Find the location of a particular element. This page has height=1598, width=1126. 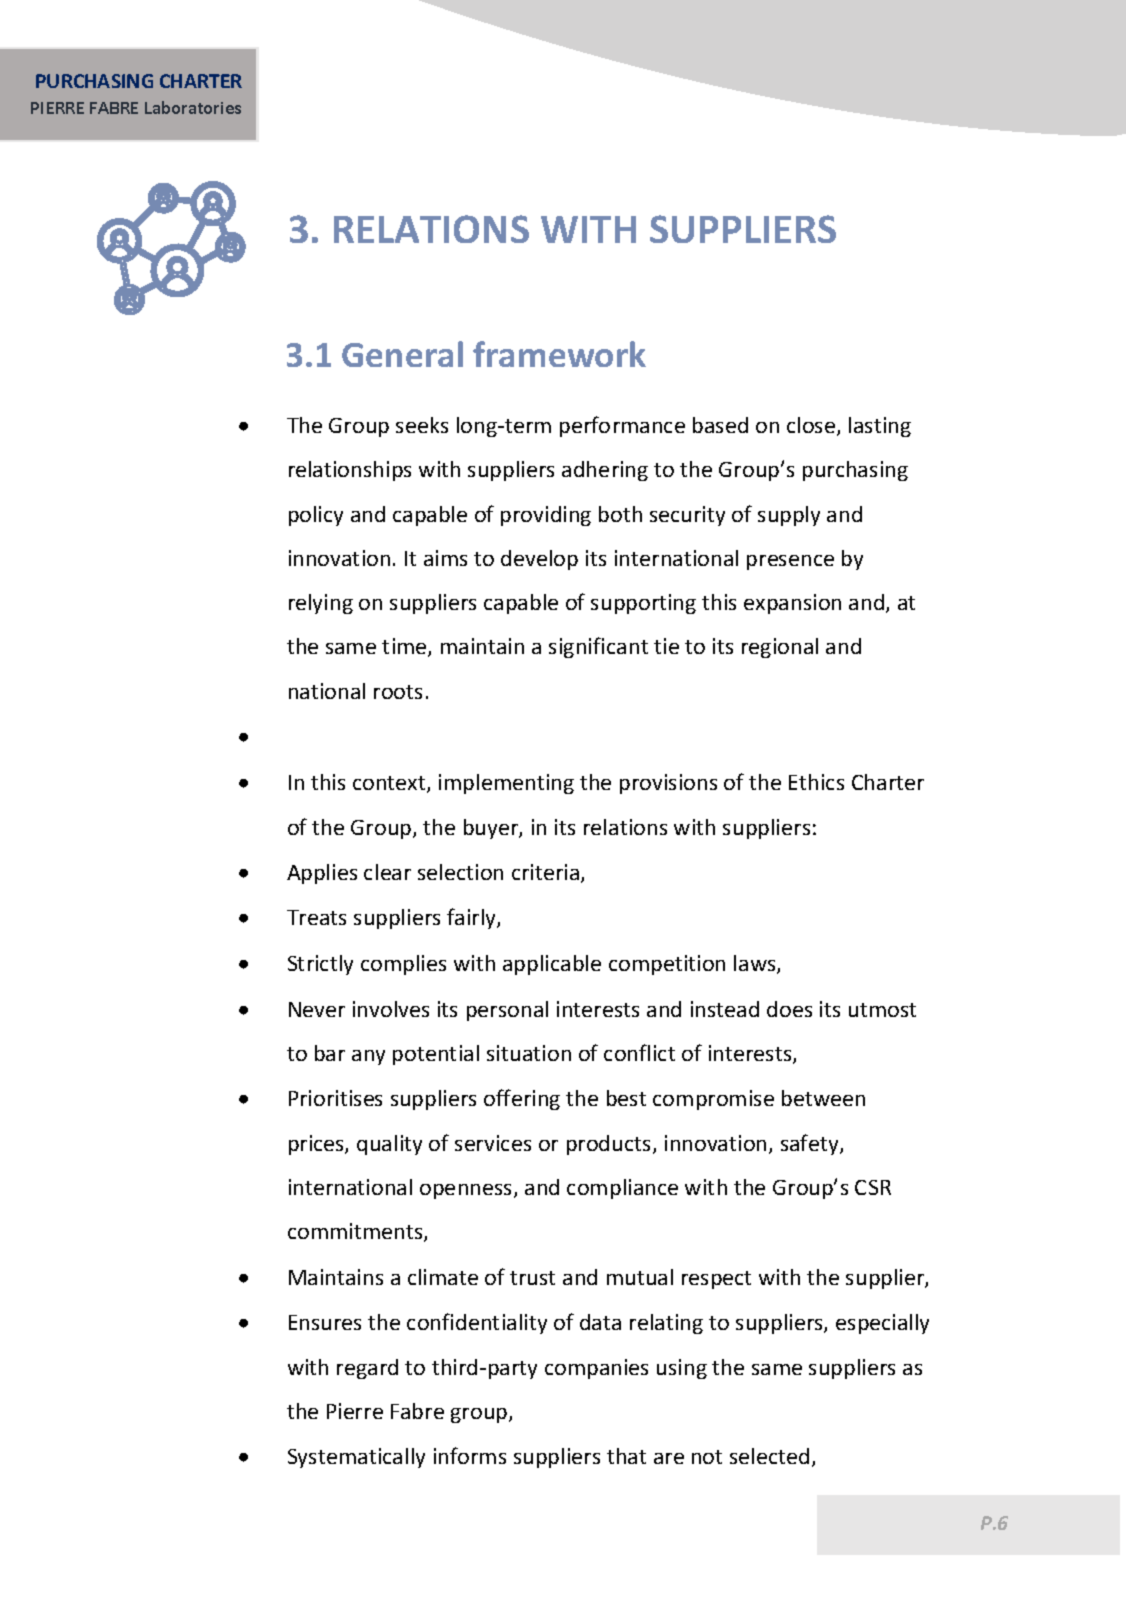

Laboratories is located at coordinates (193, 107).
